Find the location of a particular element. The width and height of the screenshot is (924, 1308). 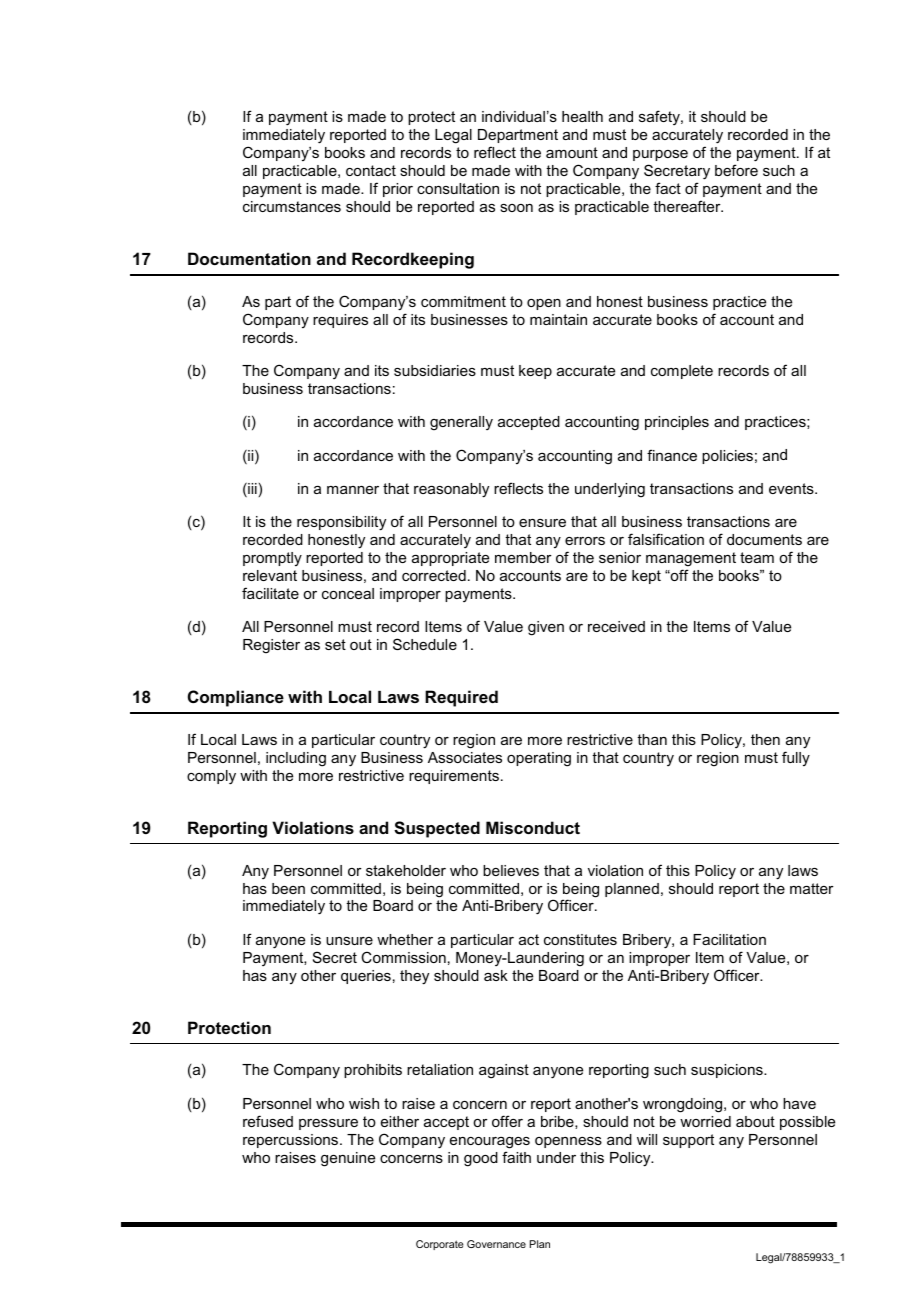

ensure is located at coordinates (542, 523).
